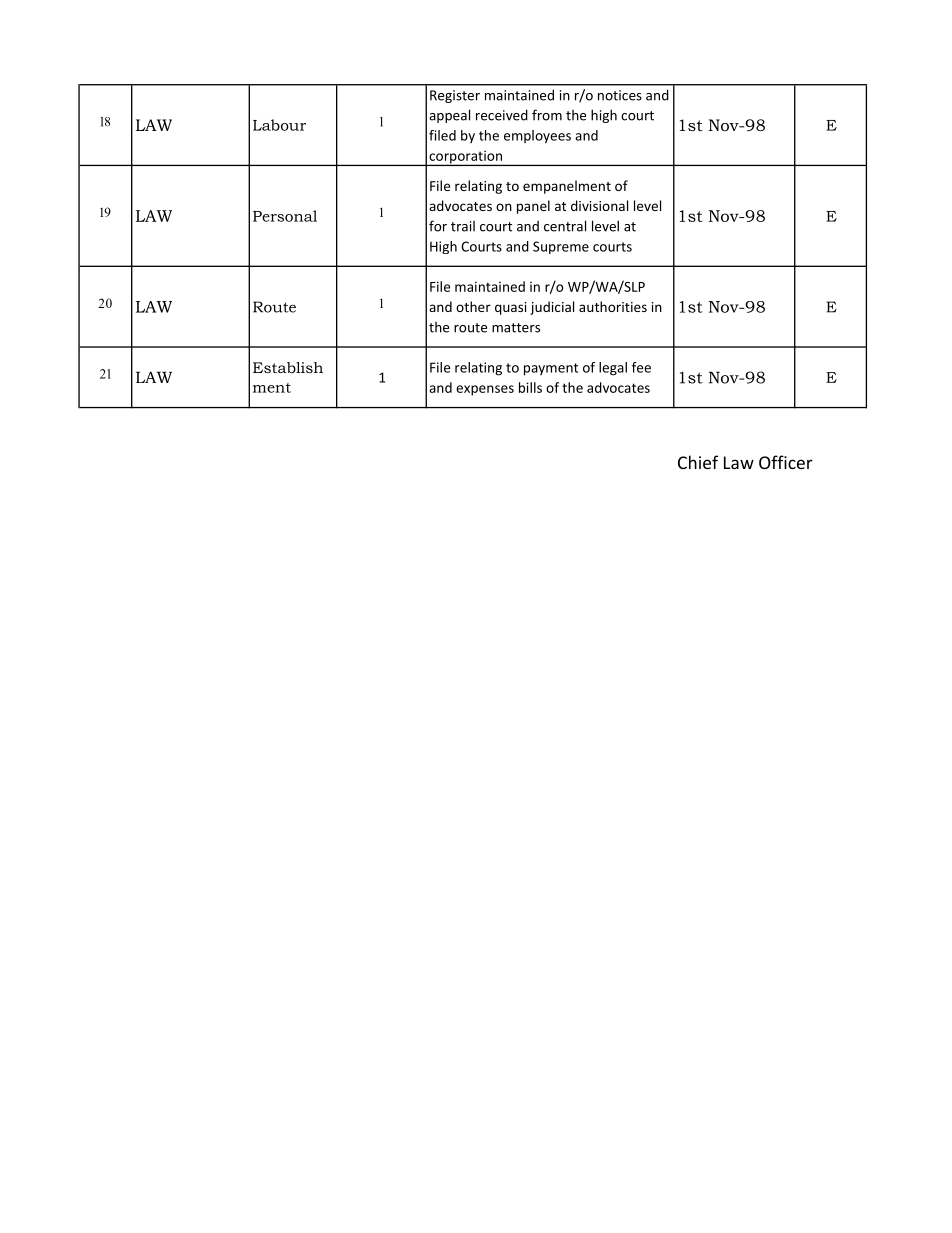 The image size is (952, 1233). What do you see at coordinates (565, 226) in the screenshot?
I see `central` at bounding box center [565, 226].
